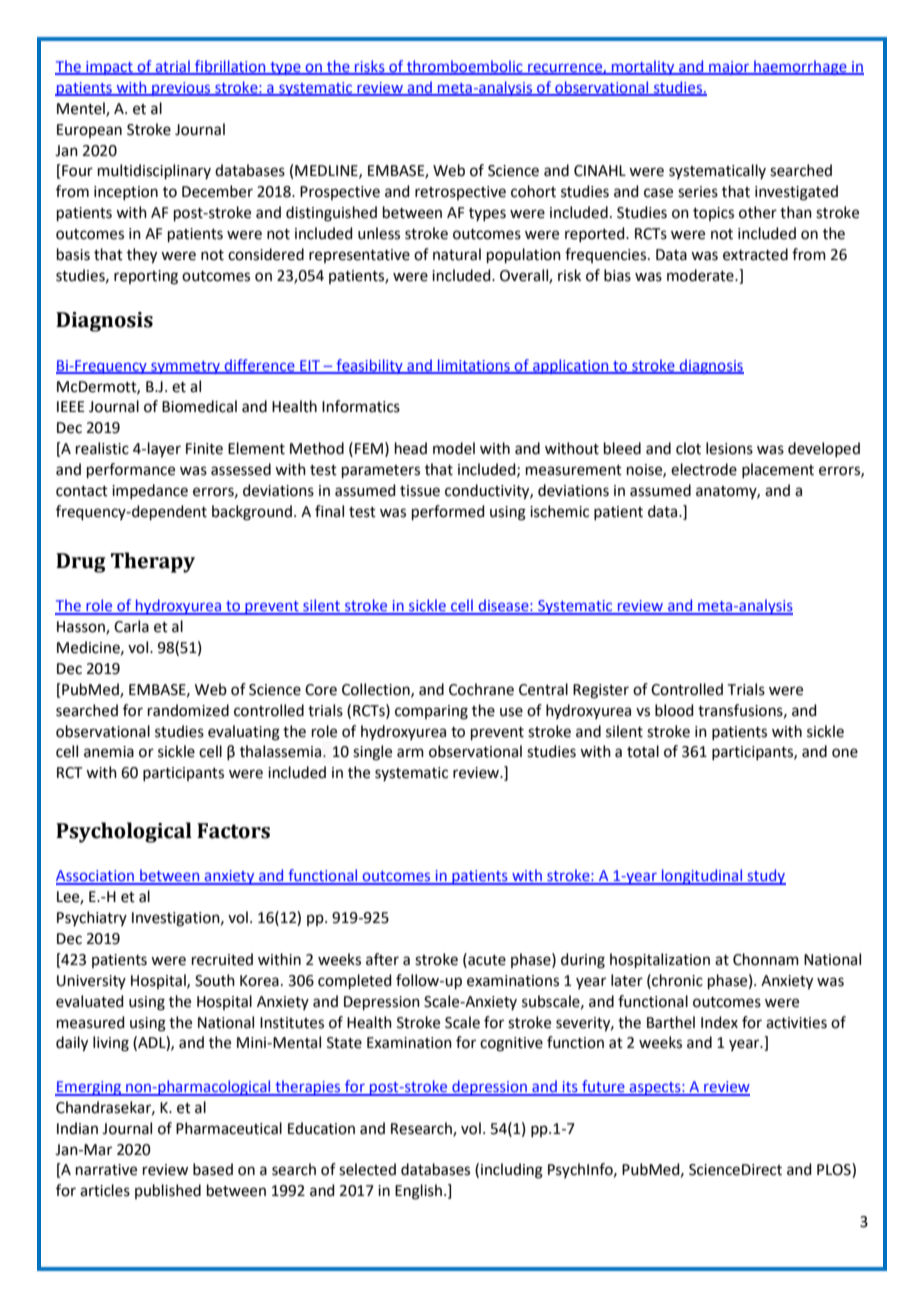 The height and width of the screenshot is (1308, 924). I want to click on major, so click(729, 68).
